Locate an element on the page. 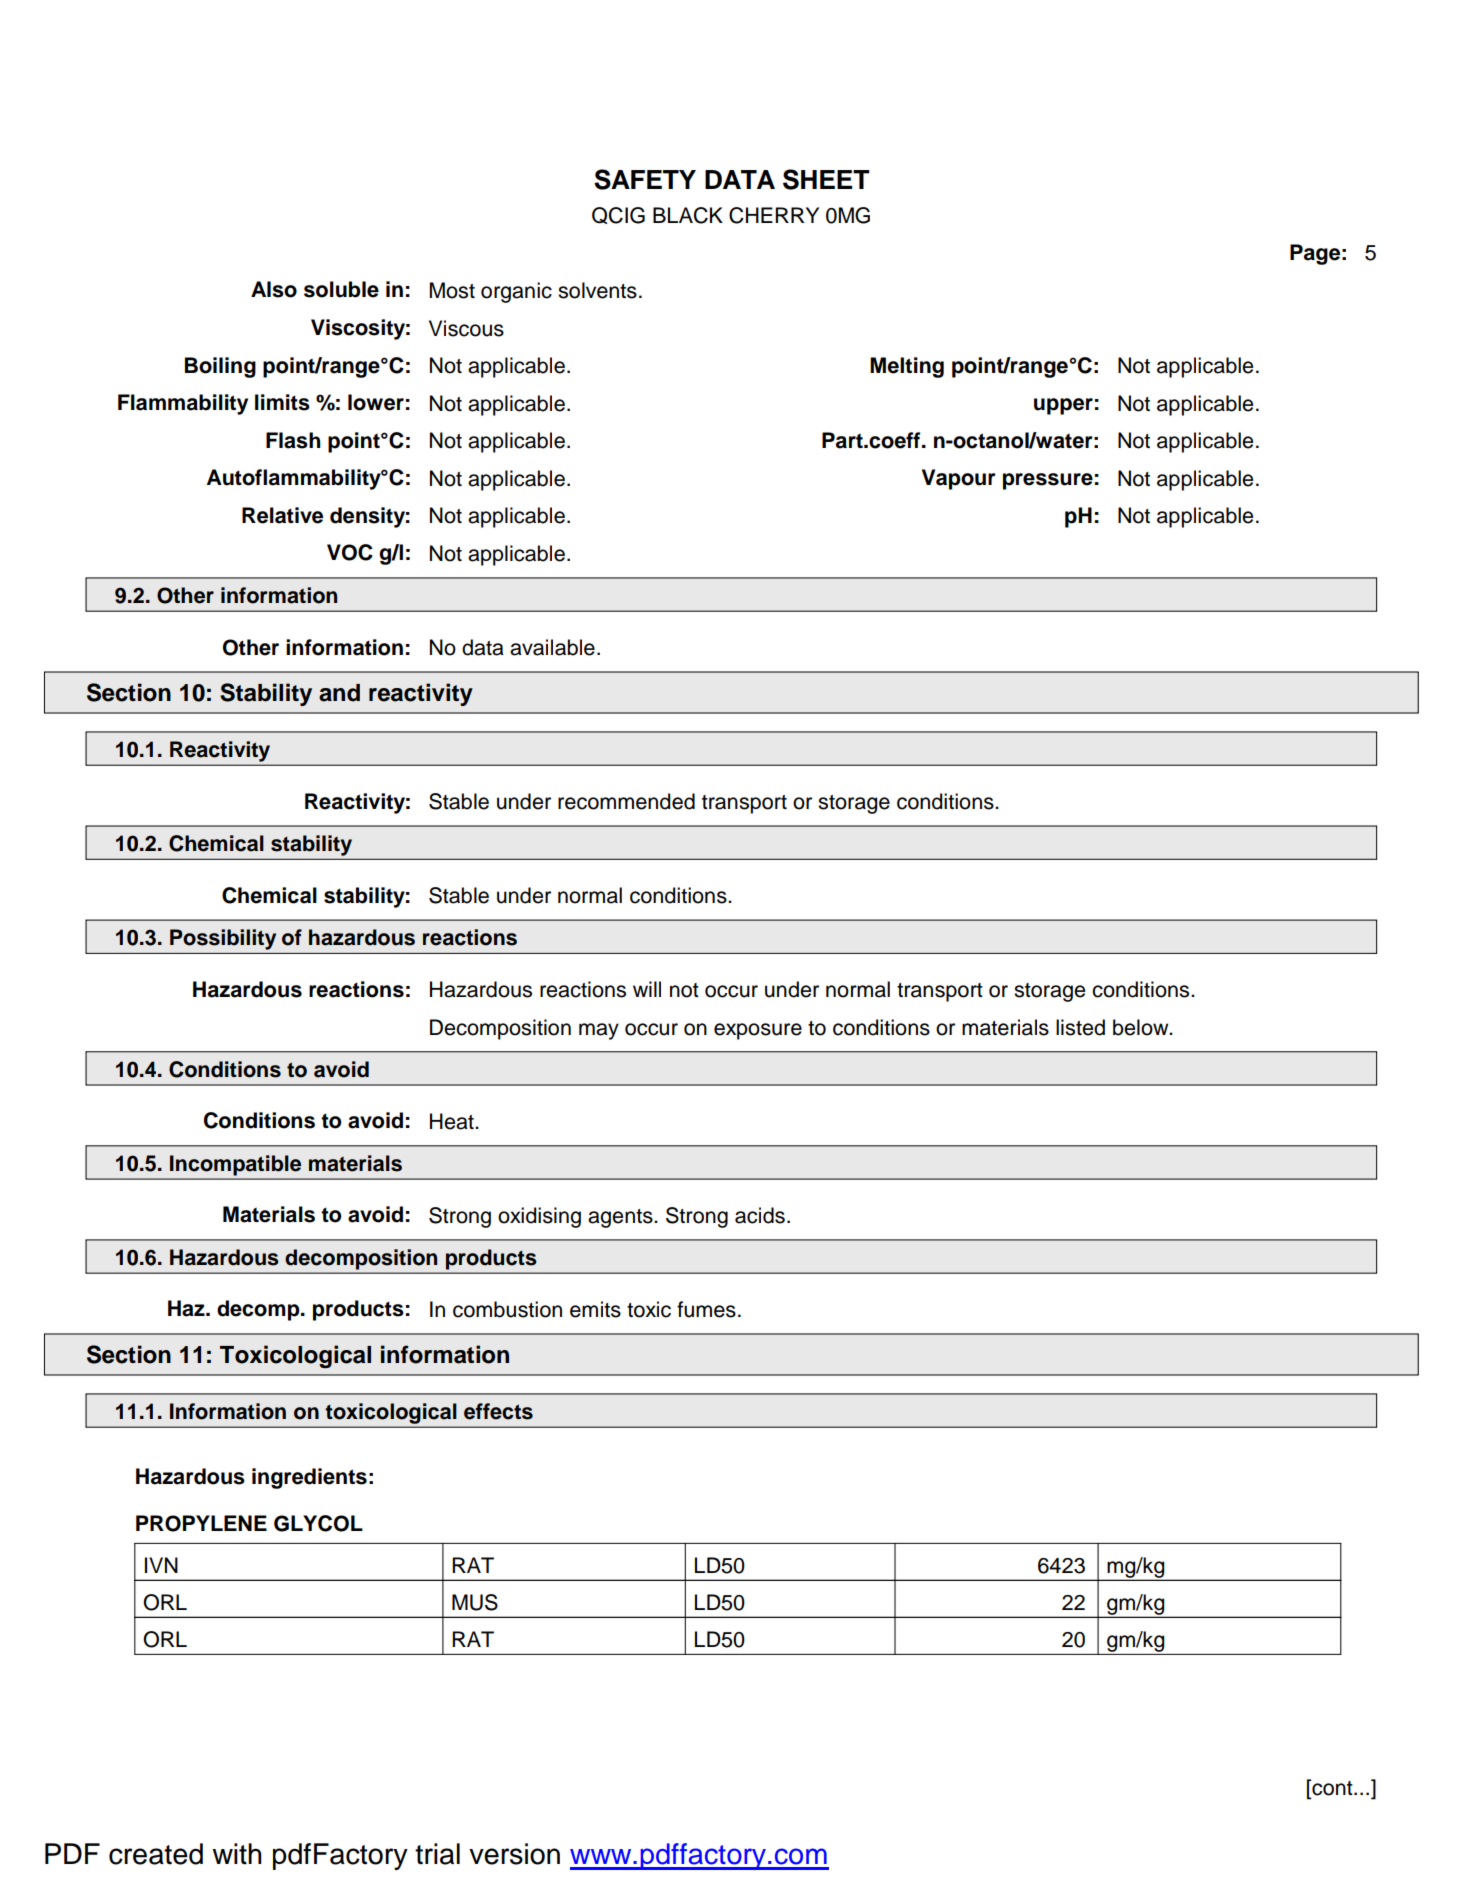  Possibility is located at coordinates (223, 939).
